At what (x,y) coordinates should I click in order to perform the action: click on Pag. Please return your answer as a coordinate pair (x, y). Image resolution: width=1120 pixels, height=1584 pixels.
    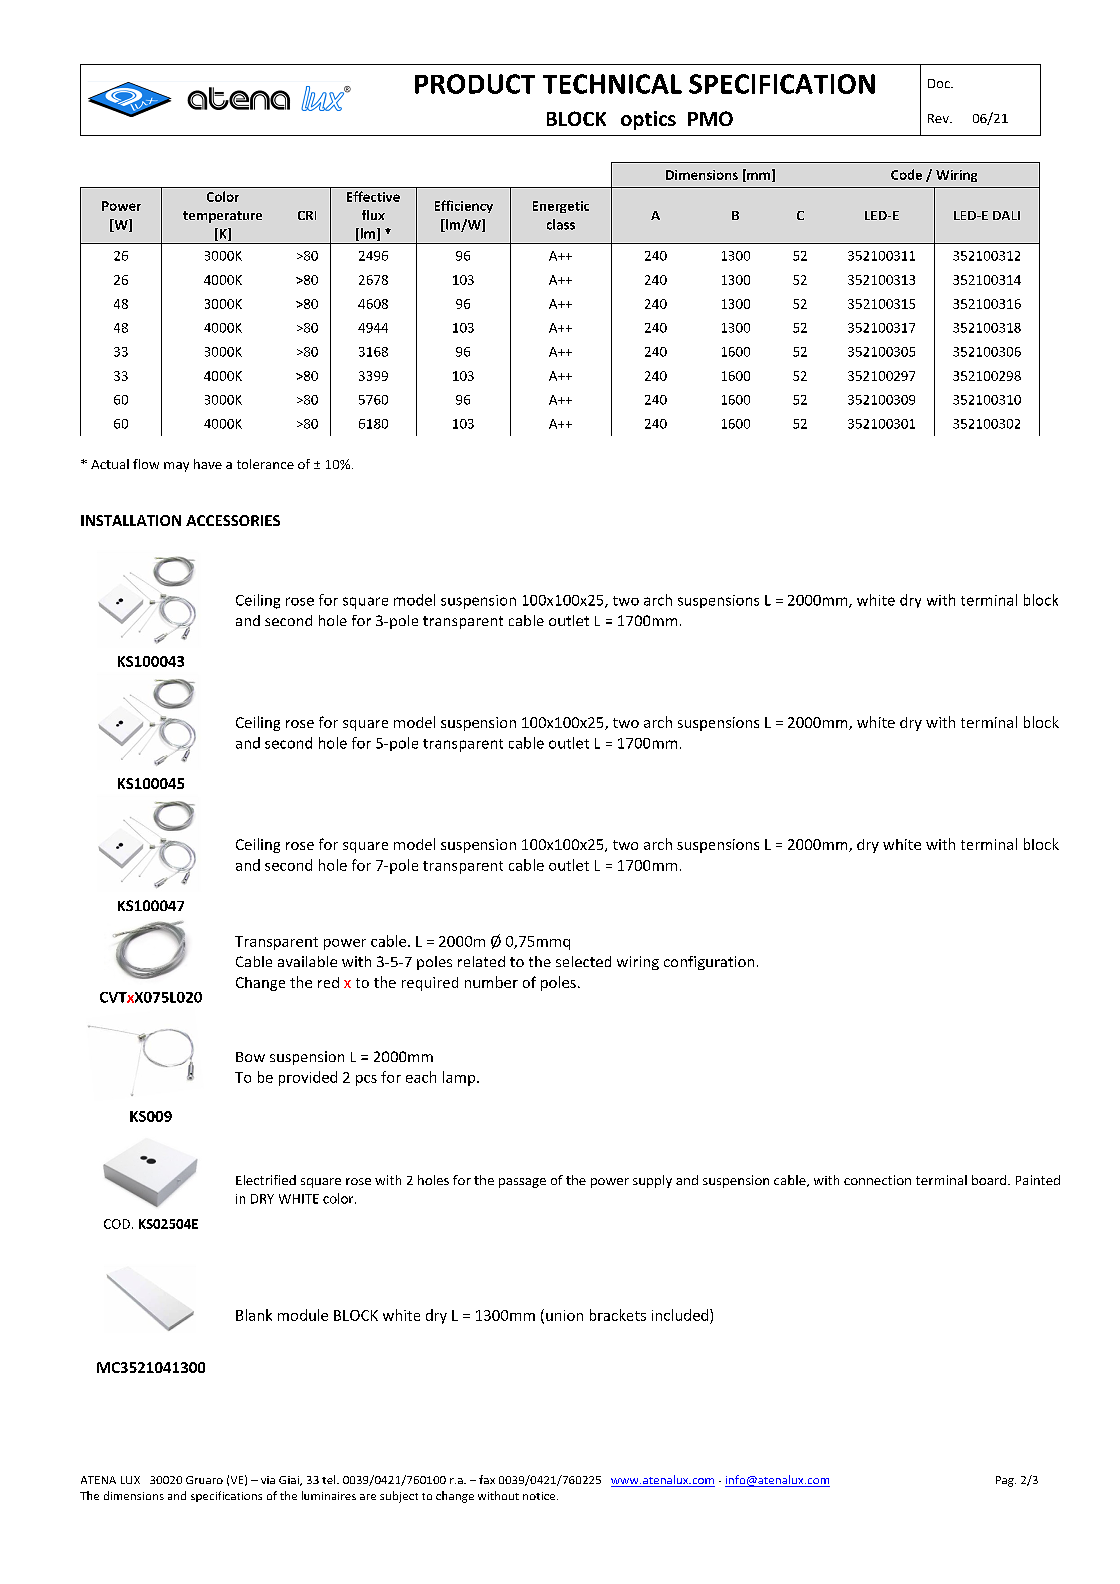
    Looking at the image, I should click on (1006, 1481).
